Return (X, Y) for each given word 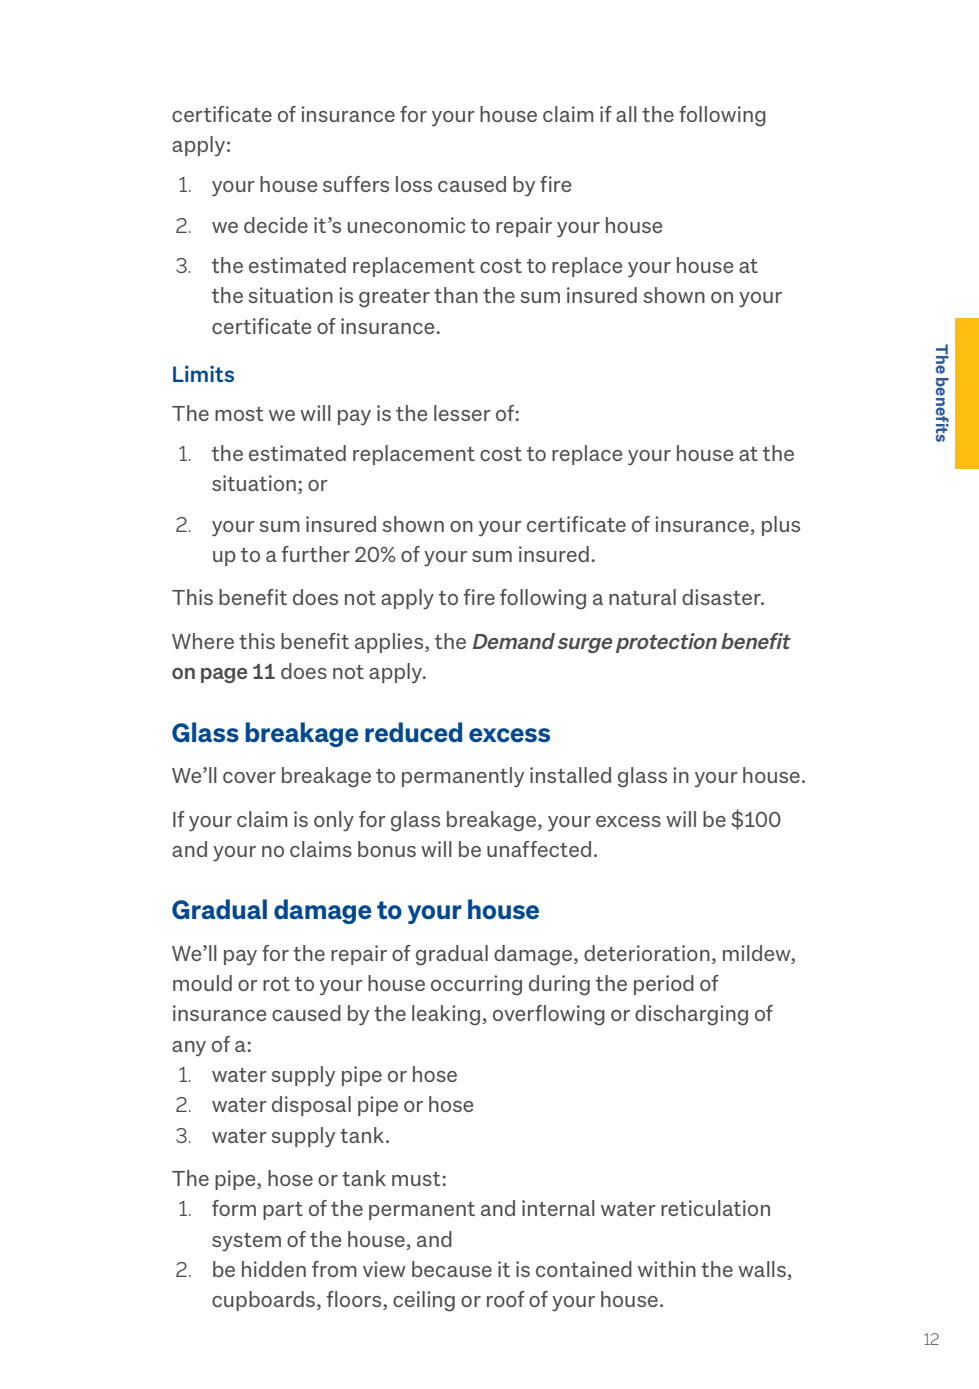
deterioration (647, 953)
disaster (722, 597)
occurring (476, 985)
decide (276, 225)
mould (202, 983)
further (316, 554)
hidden (274, 1269)
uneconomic (406, 225)
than (456, 295)
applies (390, 643)
